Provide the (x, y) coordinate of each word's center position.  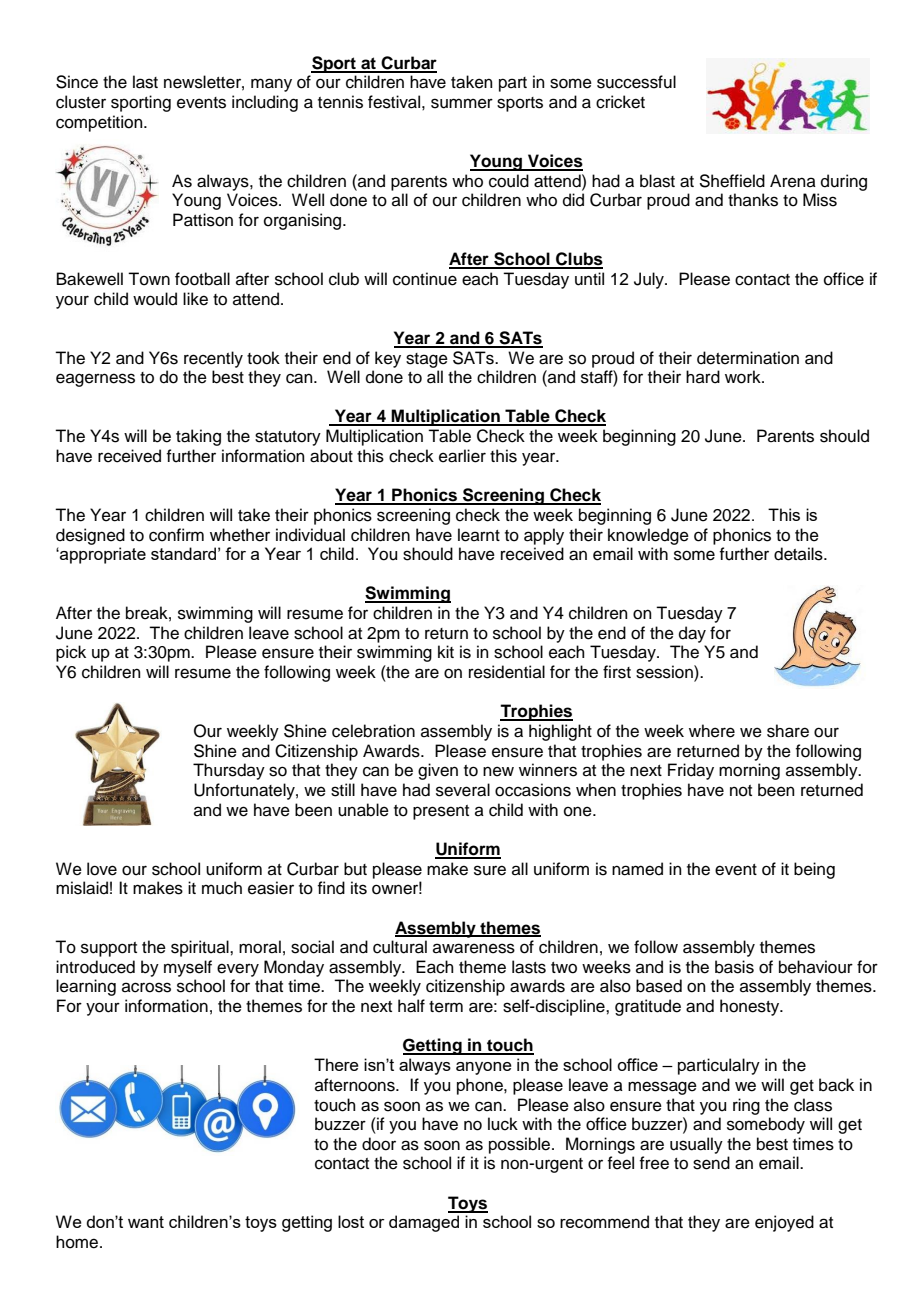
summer (462, 103)
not (741, 791)
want (146, 1222)
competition (100, 123)
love (102, 869)
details (799, 554)
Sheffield (732, 181)
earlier (462, 456)
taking (198, 437)
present (441, 812)
